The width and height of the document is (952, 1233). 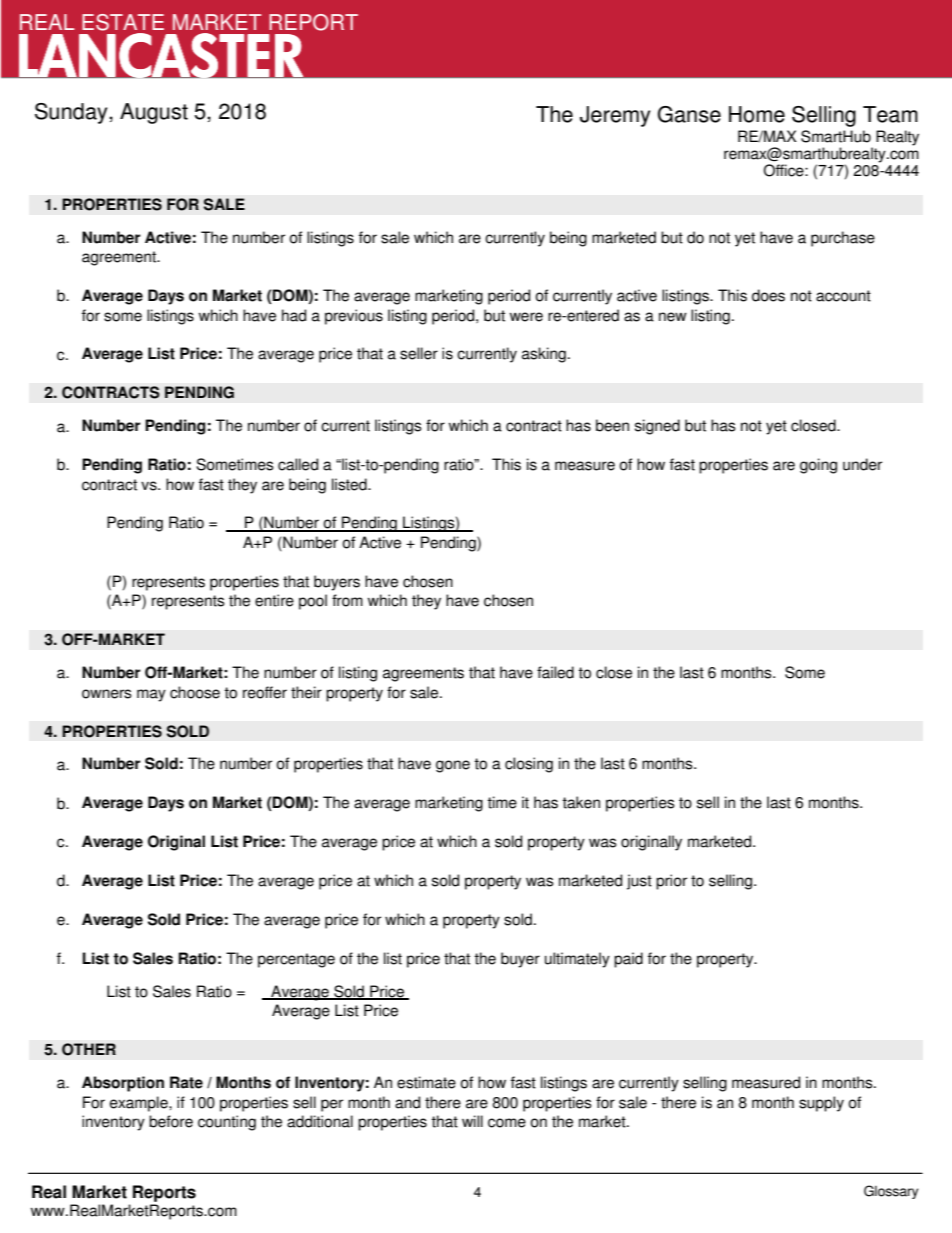 What do you see at coordinates (123, 22) in the document?
I see `ESTATE` at bounding box center [123, 22].
